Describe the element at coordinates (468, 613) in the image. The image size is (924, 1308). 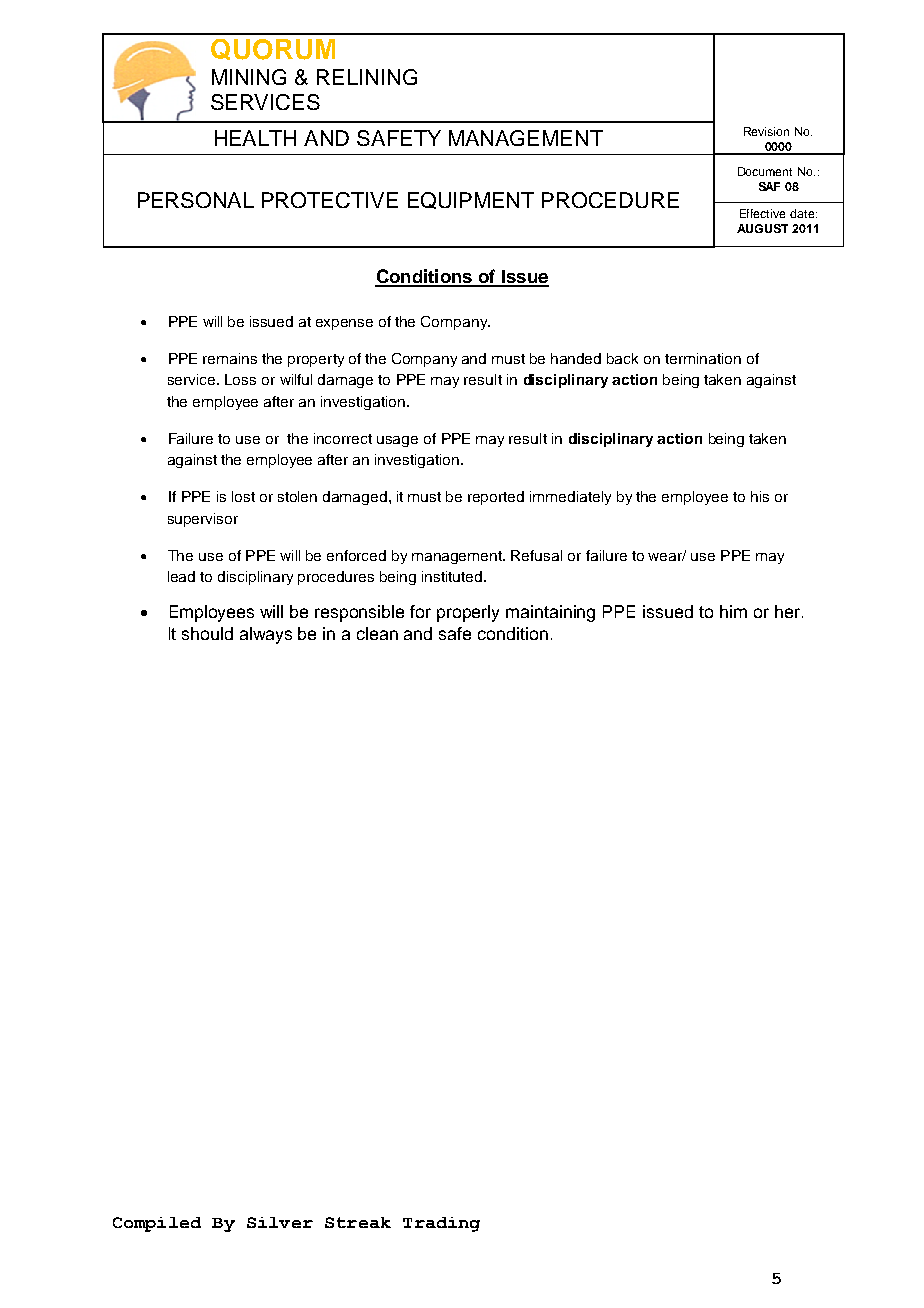
I see `properly` at that location.
